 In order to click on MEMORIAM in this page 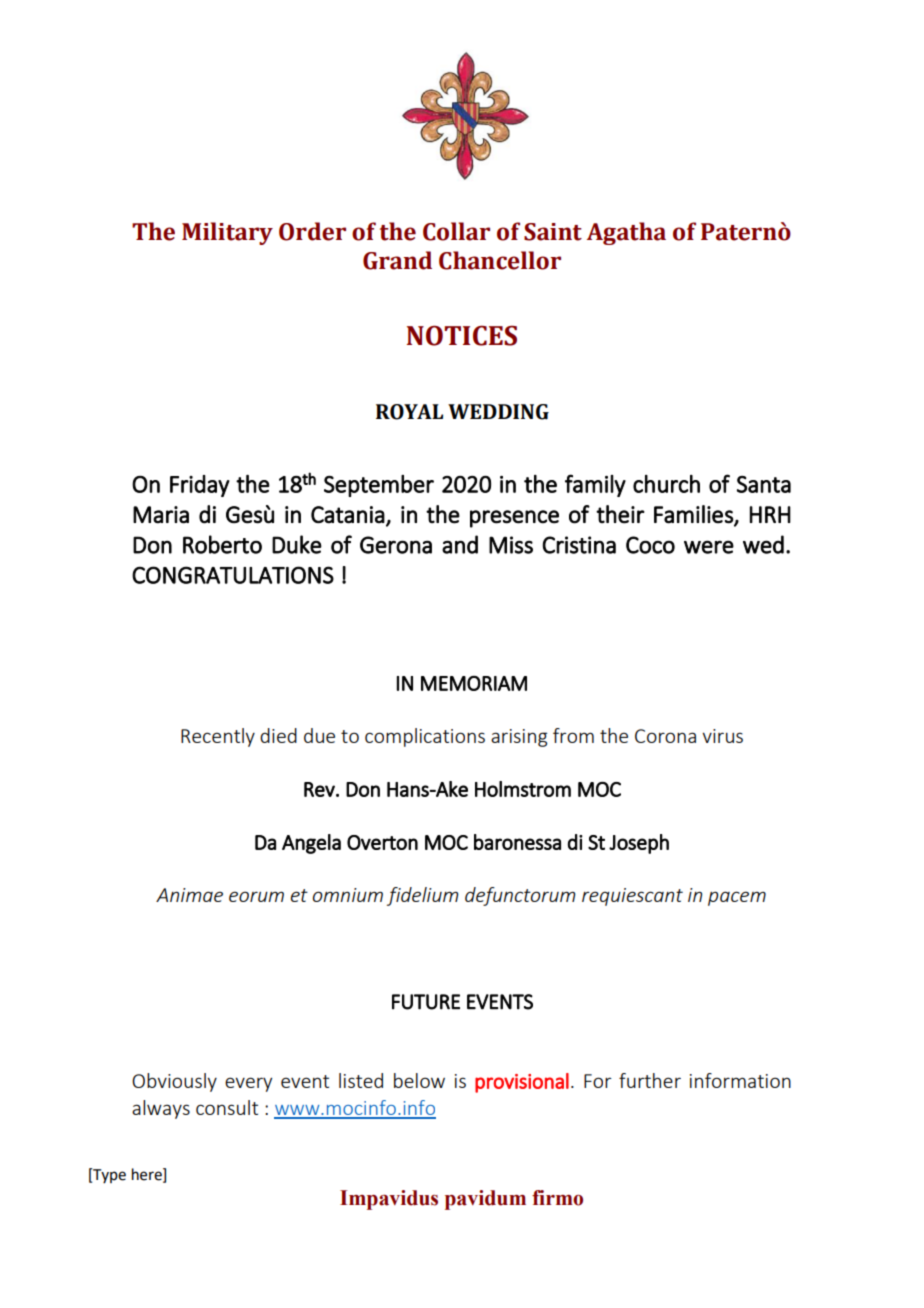, I will do `click(474, 683)`.
